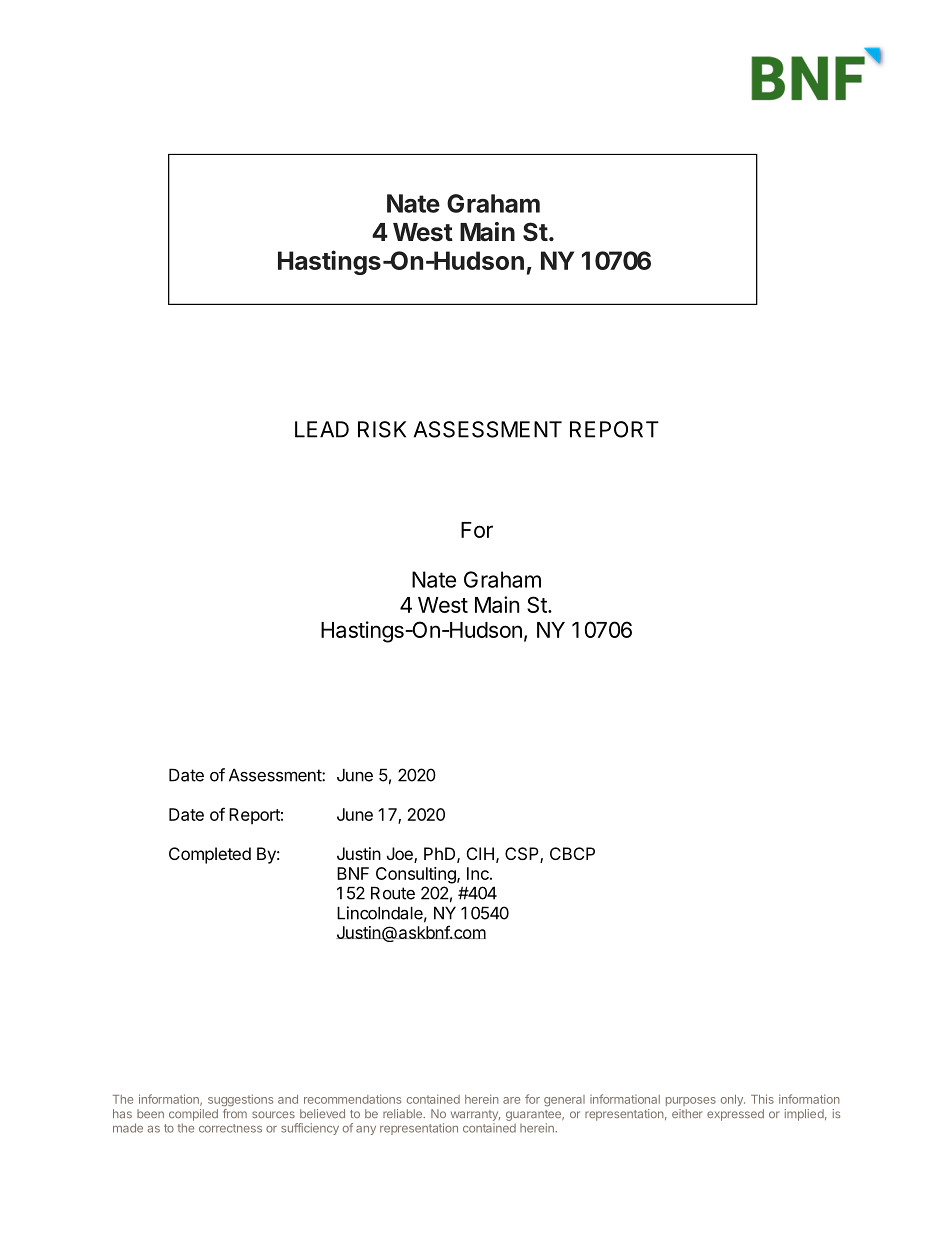  Describe the element at coordinates (322, 429) in the screenshot. I see `LEAD` at that location.
